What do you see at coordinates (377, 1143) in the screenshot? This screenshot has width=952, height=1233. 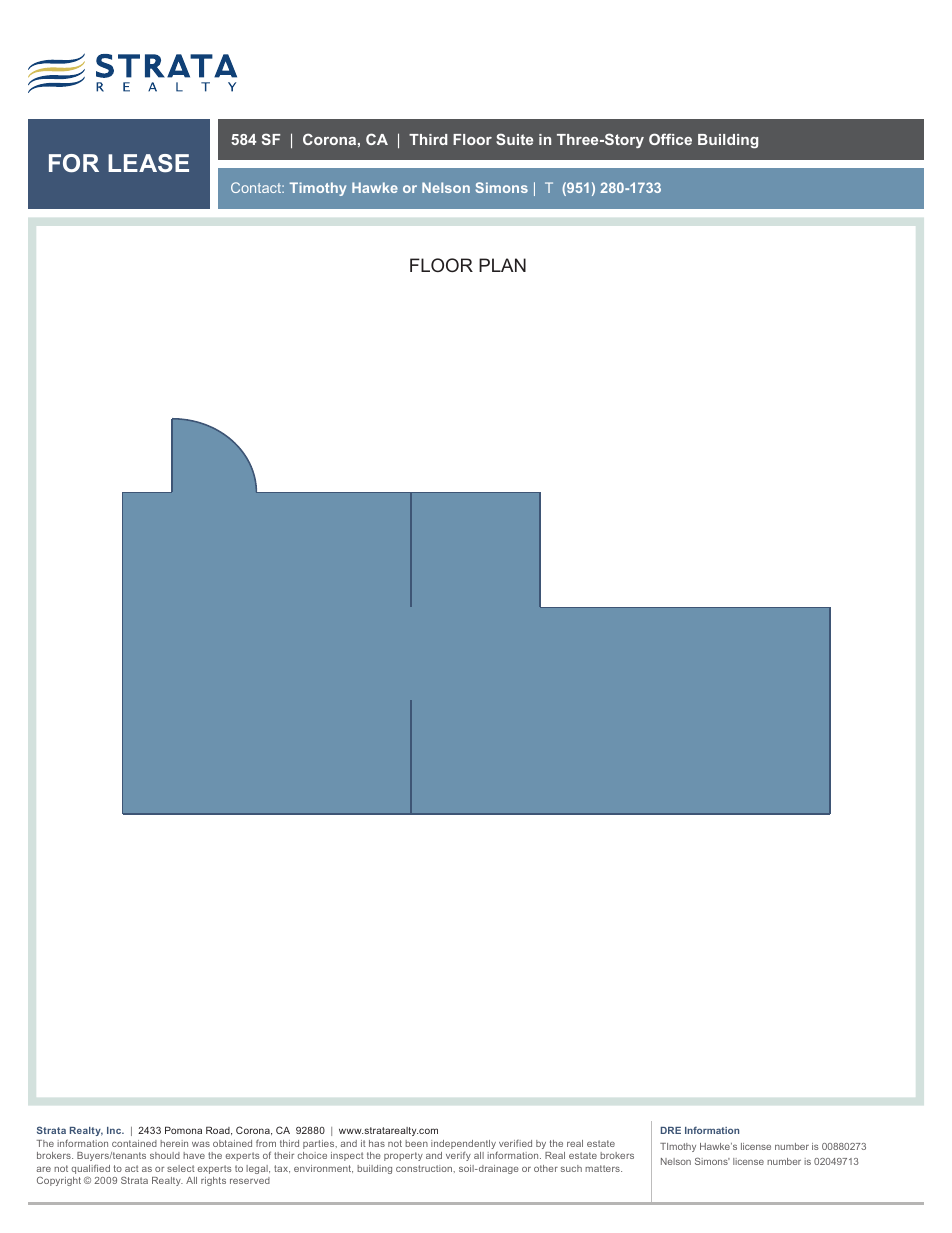 I see `has` at bounding box center [377, 1143].
